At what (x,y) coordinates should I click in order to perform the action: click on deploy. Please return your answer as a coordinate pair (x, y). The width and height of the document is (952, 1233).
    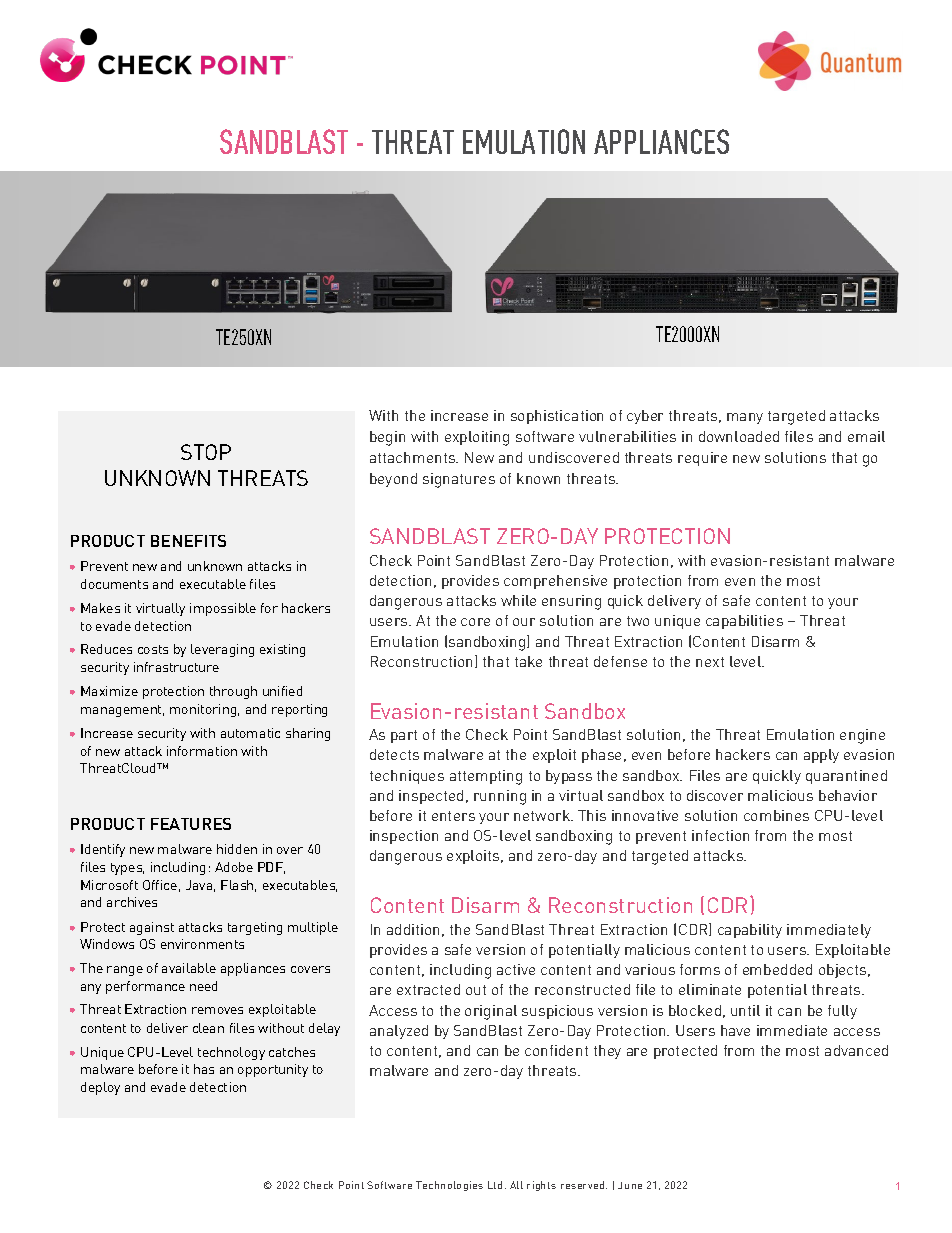
    Looking at the image, I should click on (100, 1088).
